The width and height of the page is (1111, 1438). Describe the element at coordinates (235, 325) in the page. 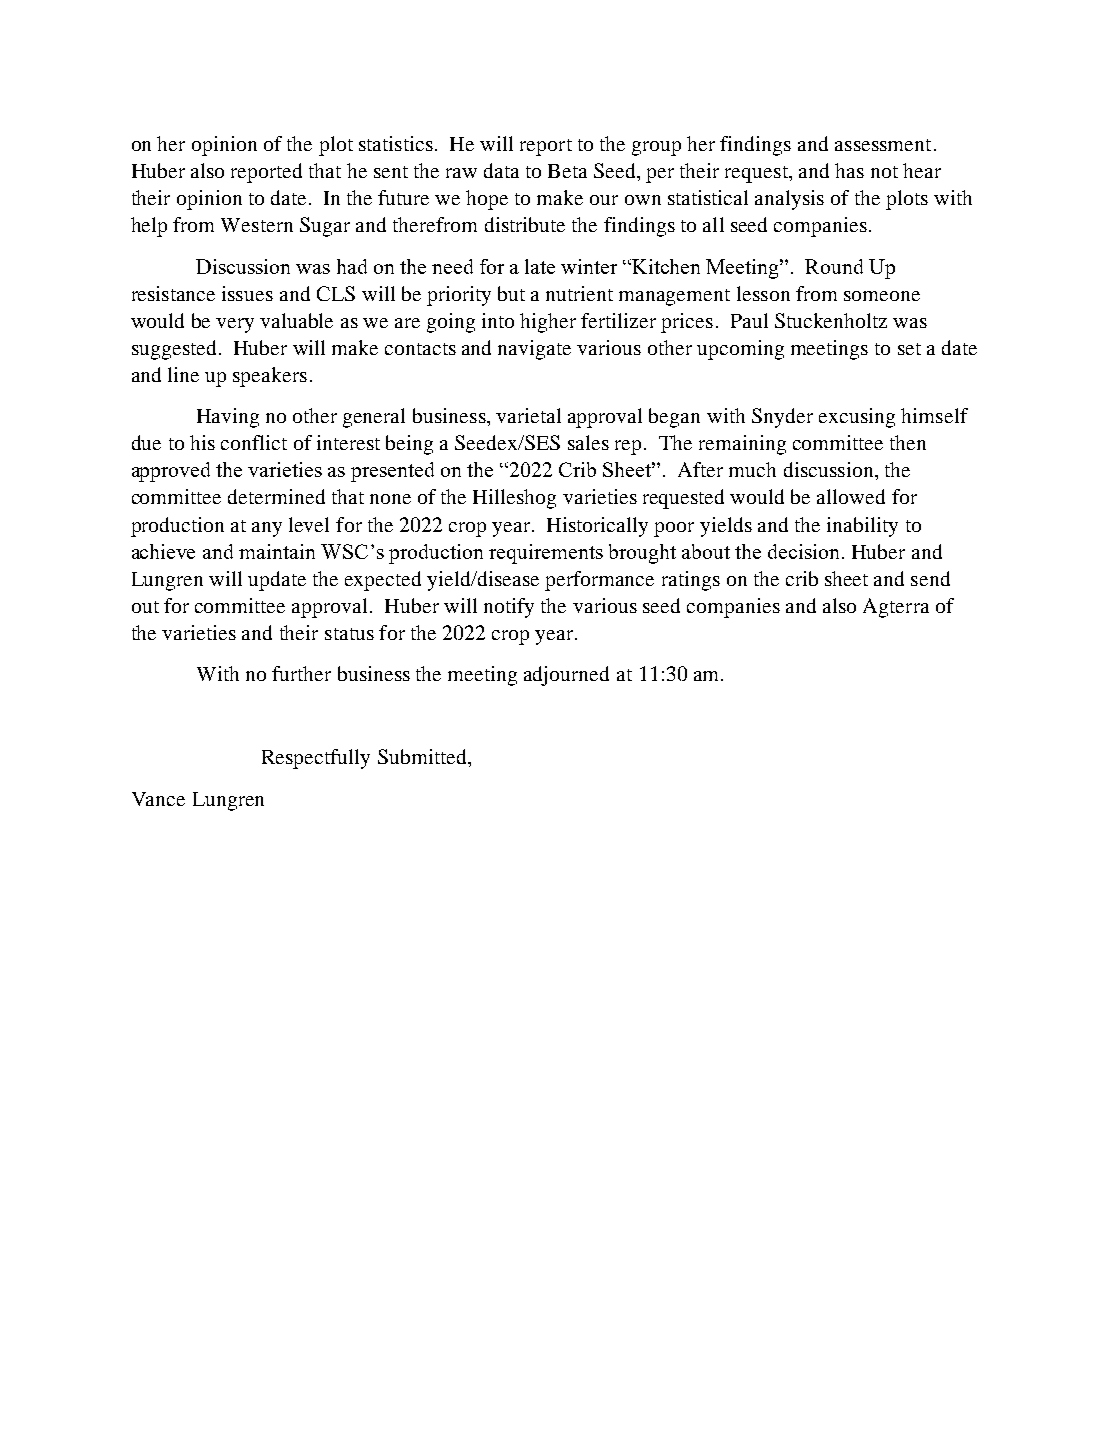

I see `very` at that location.
